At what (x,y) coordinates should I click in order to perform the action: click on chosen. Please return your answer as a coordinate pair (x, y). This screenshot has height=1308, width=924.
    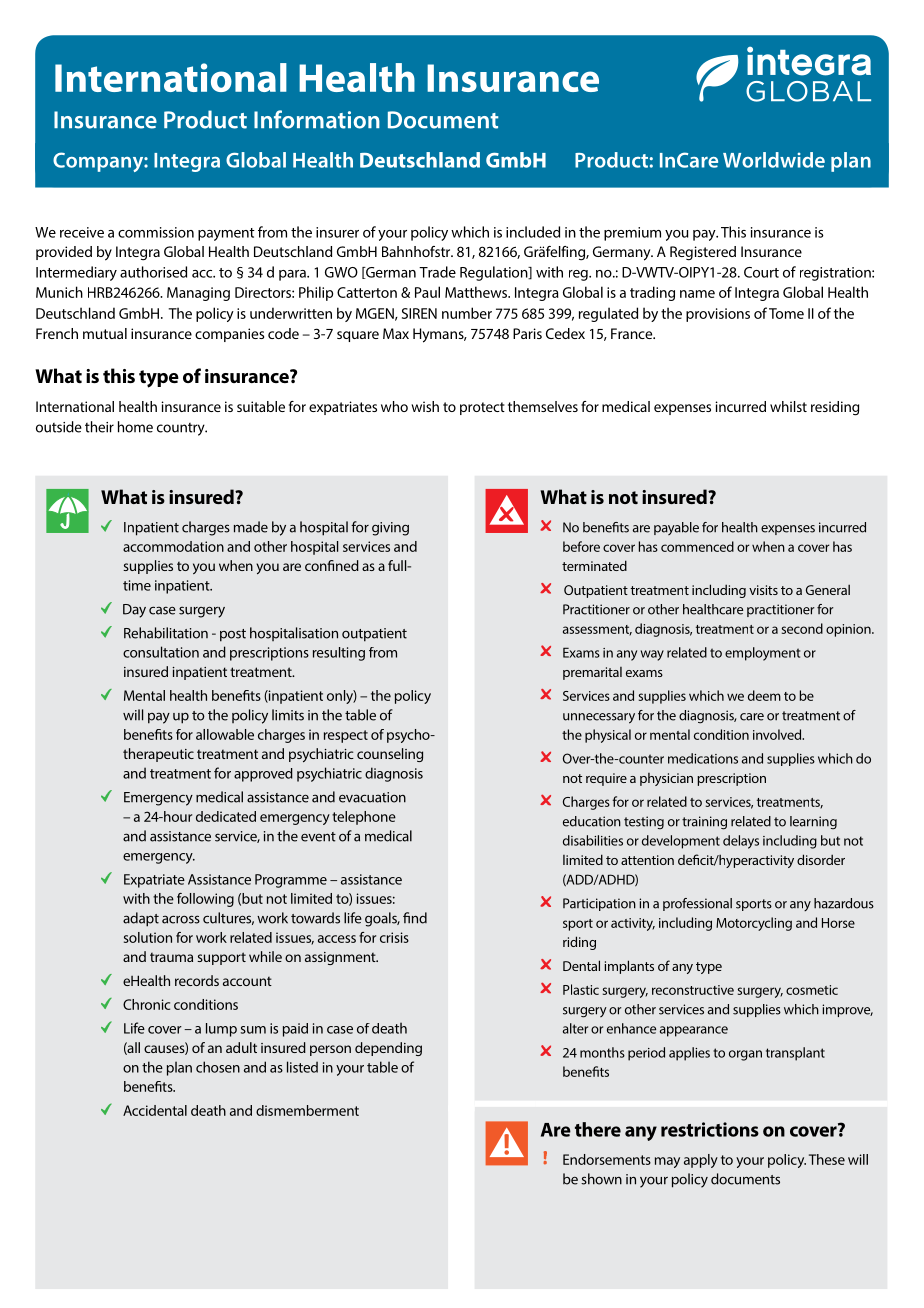
    Looking at the image, I should click on (218, 1067).
